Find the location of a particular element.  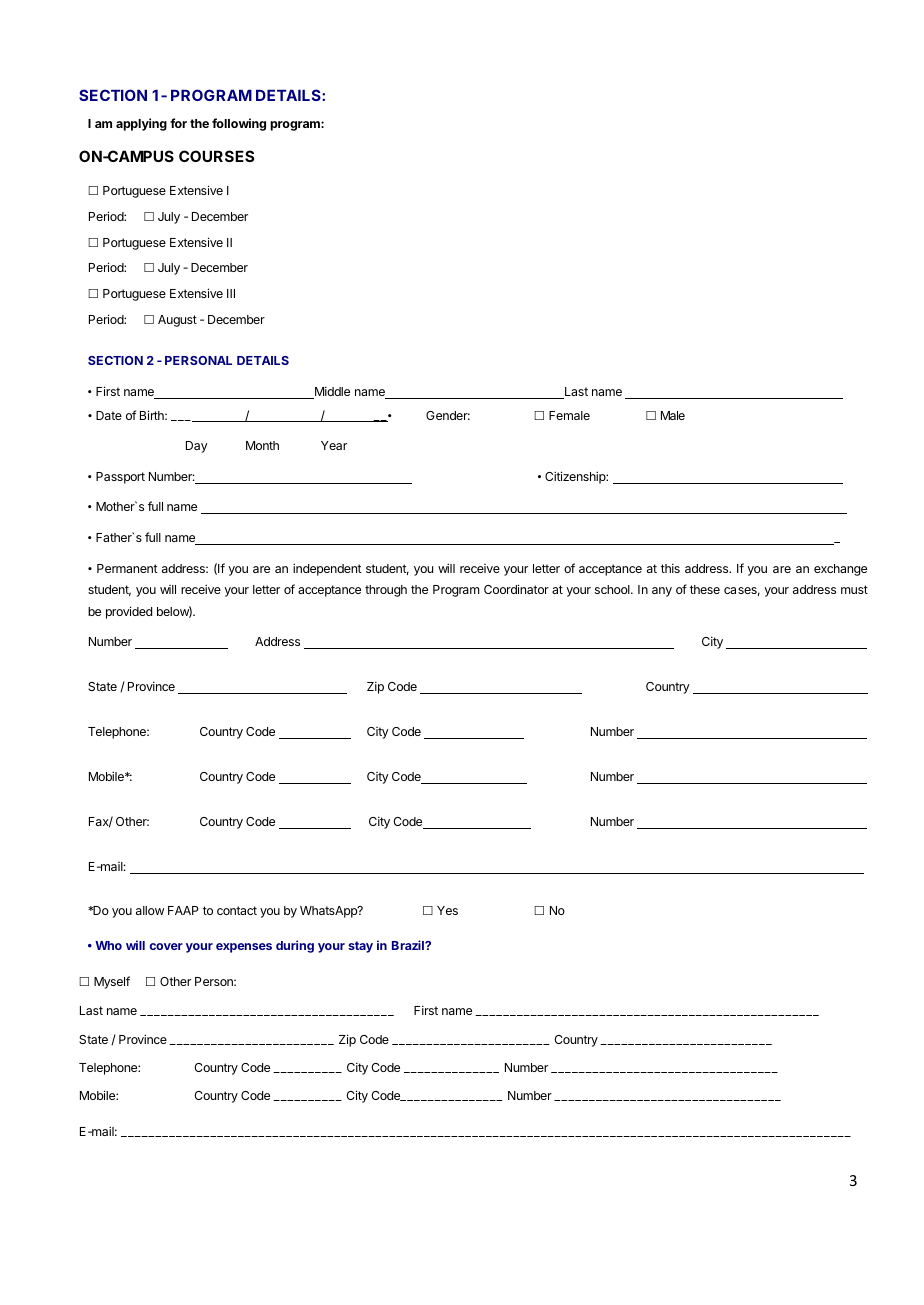

COURSES is located at coordinates (216, 156).
